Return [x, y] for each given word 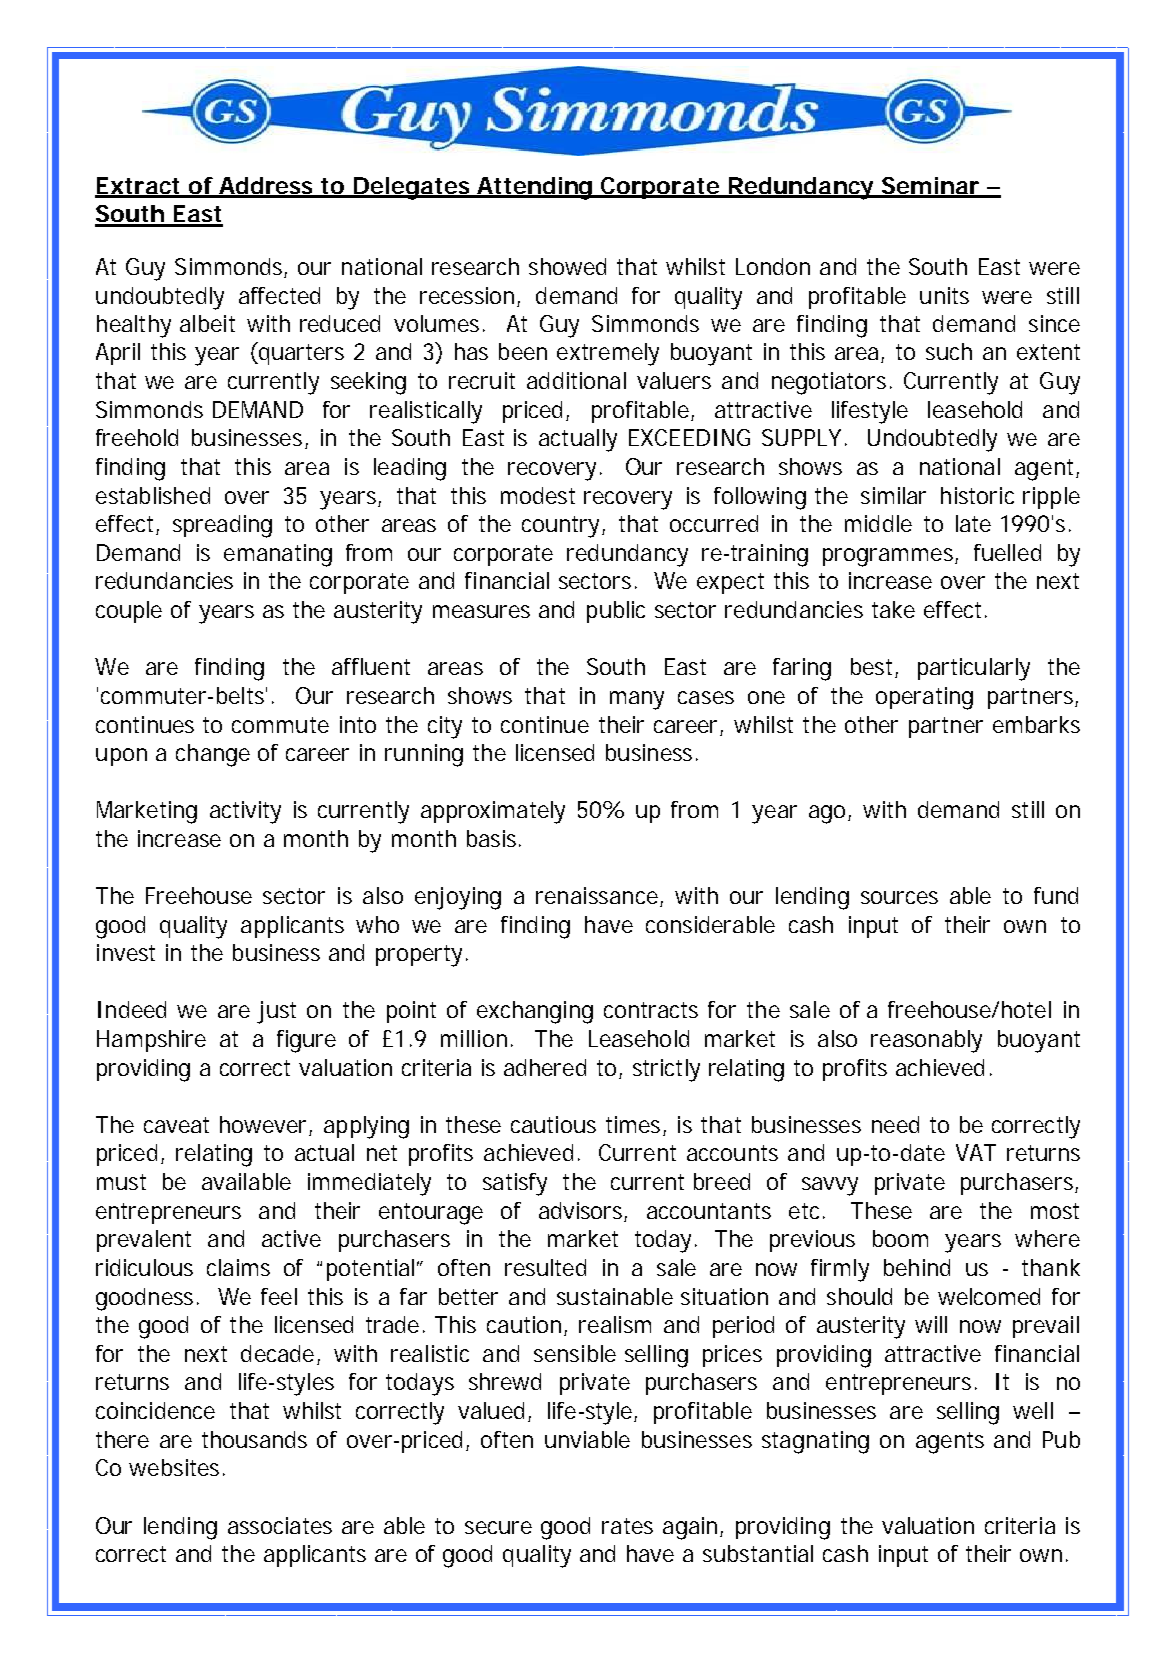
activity [245, 812]
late [973, 523]
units [944, 295]
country [562, 527]
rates [627, 1526]
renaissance [597, 895]
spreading [222, 526]
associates [280, 1525]
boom [900, 1238]
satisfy [515, 1184]
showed [567, 266]
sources [899, 897]
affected [279, 295]
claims [238, 1267]
